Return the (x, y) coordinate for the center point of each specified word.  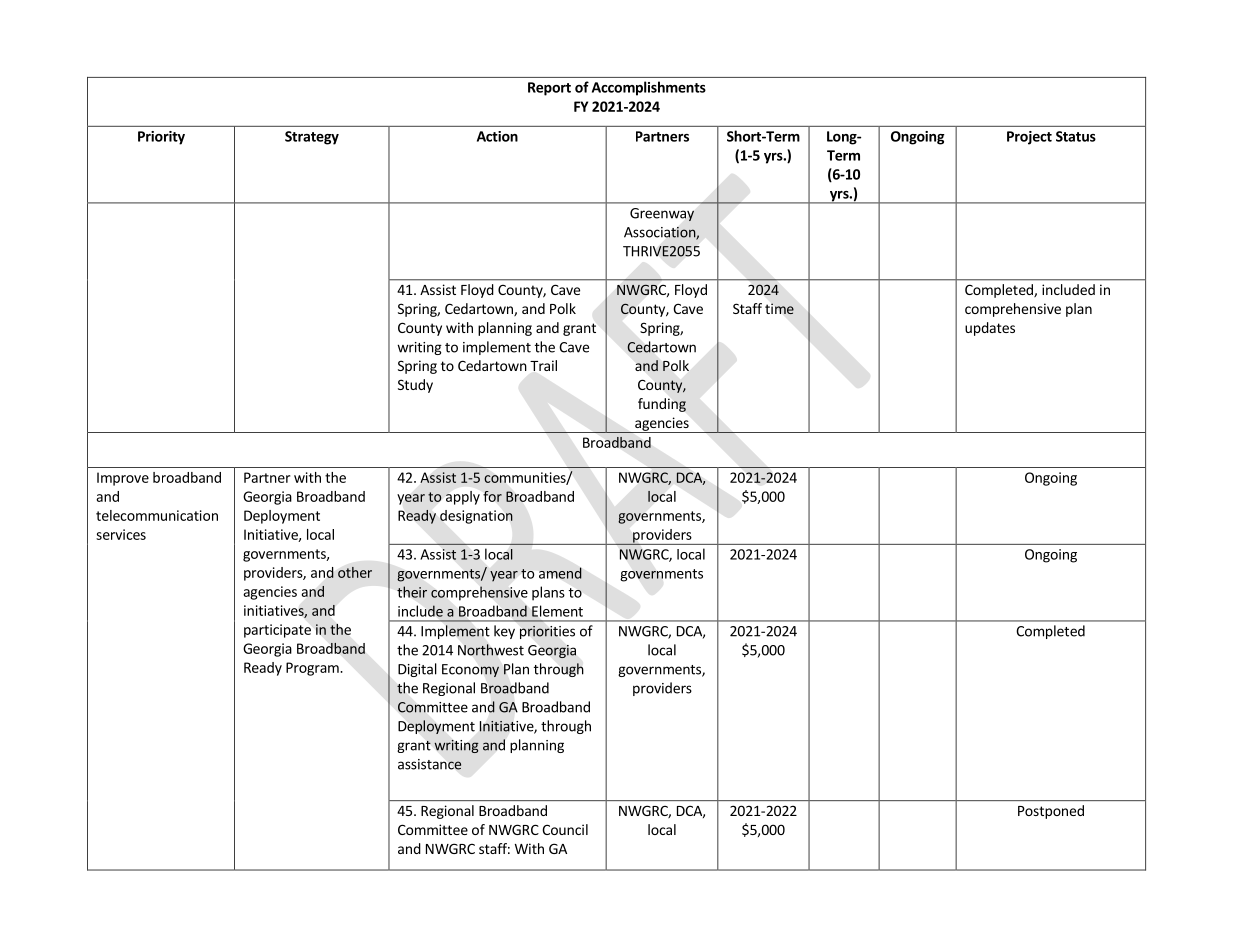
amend (560, 573)
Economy (470, 670)
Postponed (1051, 812)
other (355, 572)
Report (549, 89)
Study (415, 386)
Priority (161, 138)
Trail (543, 365)
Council (565, 829)
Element (557, 611)
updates (990, 329)
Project (1029, 138)
